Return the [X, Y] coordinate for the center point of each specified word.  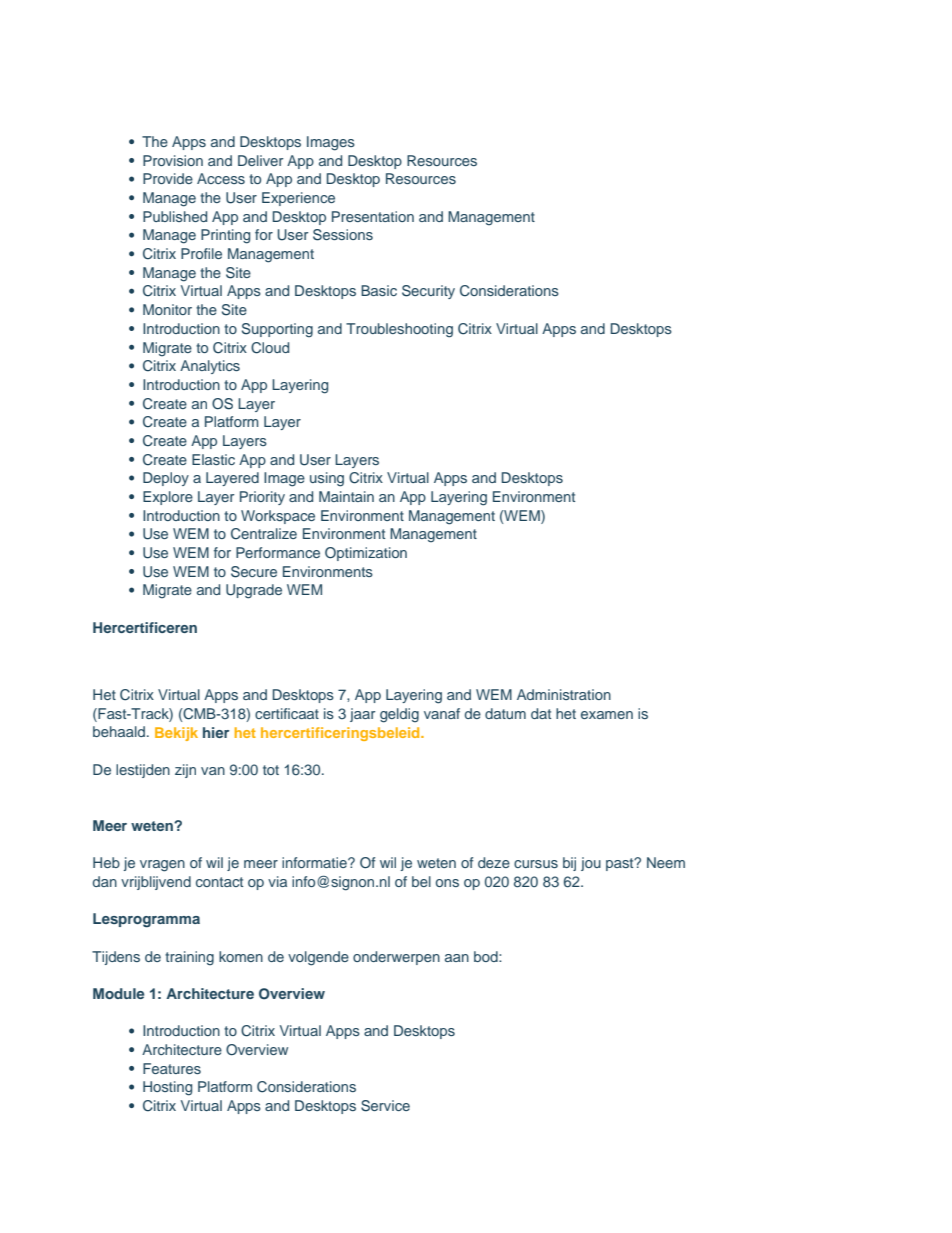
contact [219, 882]
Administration [564, 694]
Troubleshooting [399, 330]
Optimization [366, 554]
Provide [168, 178]
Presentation [373, 216]
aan [457, 958]
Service [385, 1106]
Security [428, 292]
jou [591, 864]
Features [172, 1068]
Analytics [210, 367]
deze [494, 862]
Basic [379, 290]
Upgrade [254, 591]
